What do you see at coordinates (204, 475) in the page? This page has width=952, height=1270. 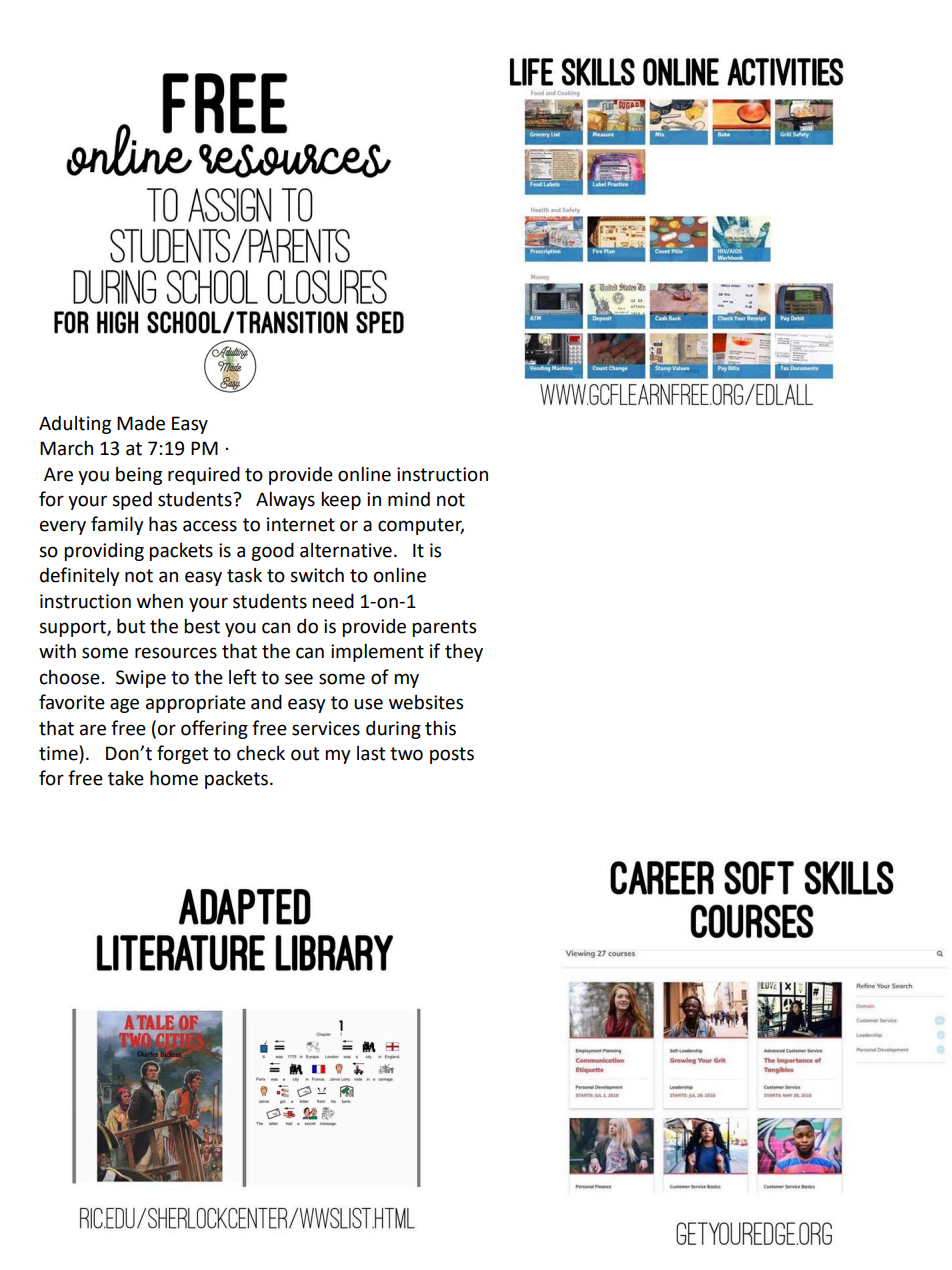 I see `required` at bounding box center [204, 475].
